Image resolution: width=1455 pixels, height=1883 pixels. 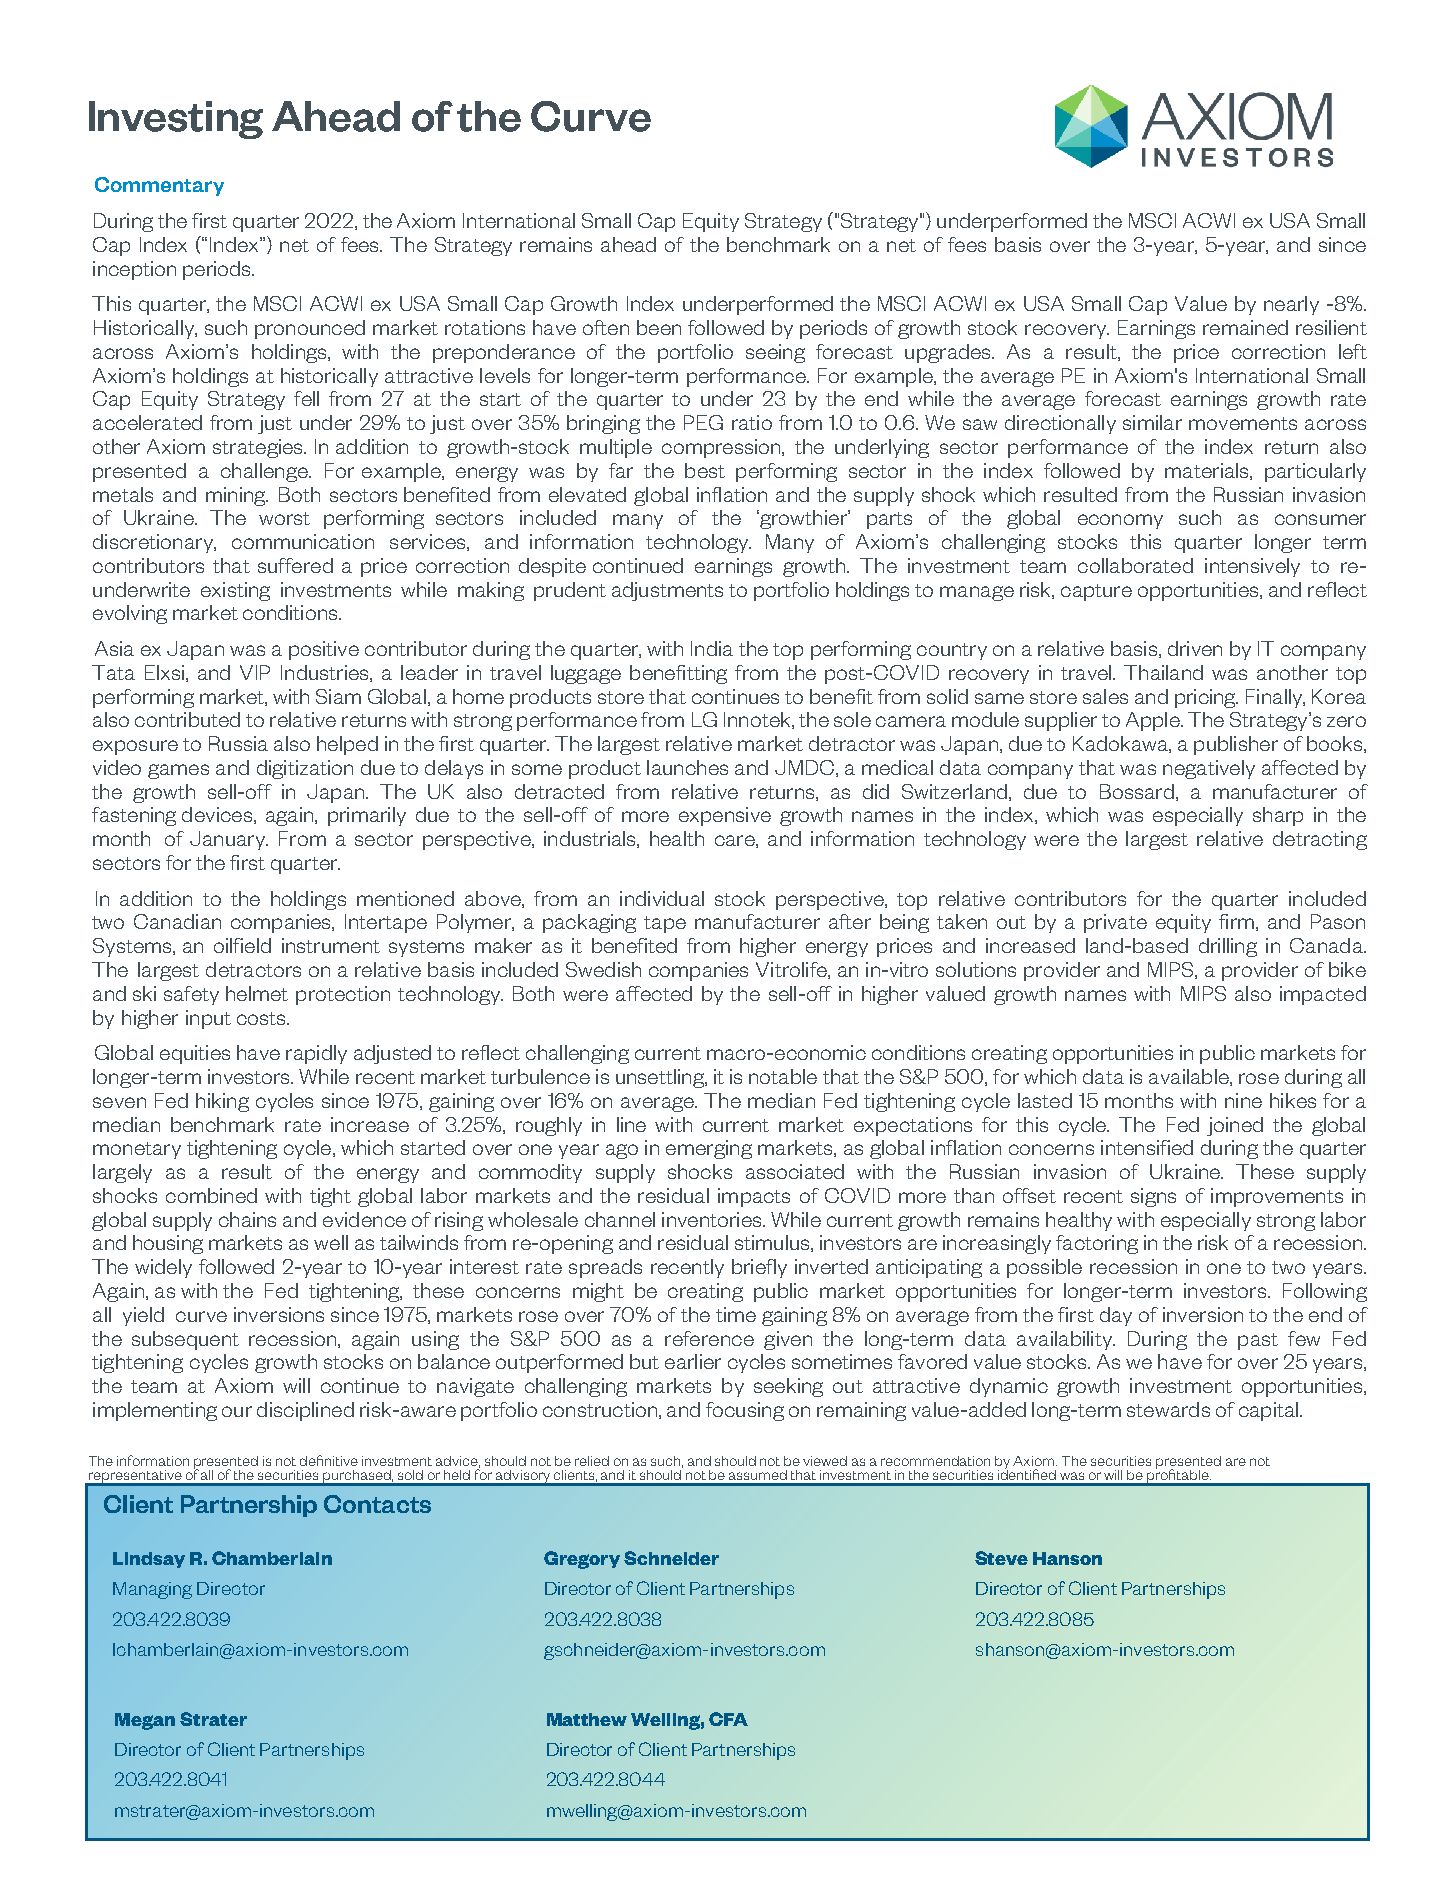 I want to click on Commentary, so click(x=159, y=186).
